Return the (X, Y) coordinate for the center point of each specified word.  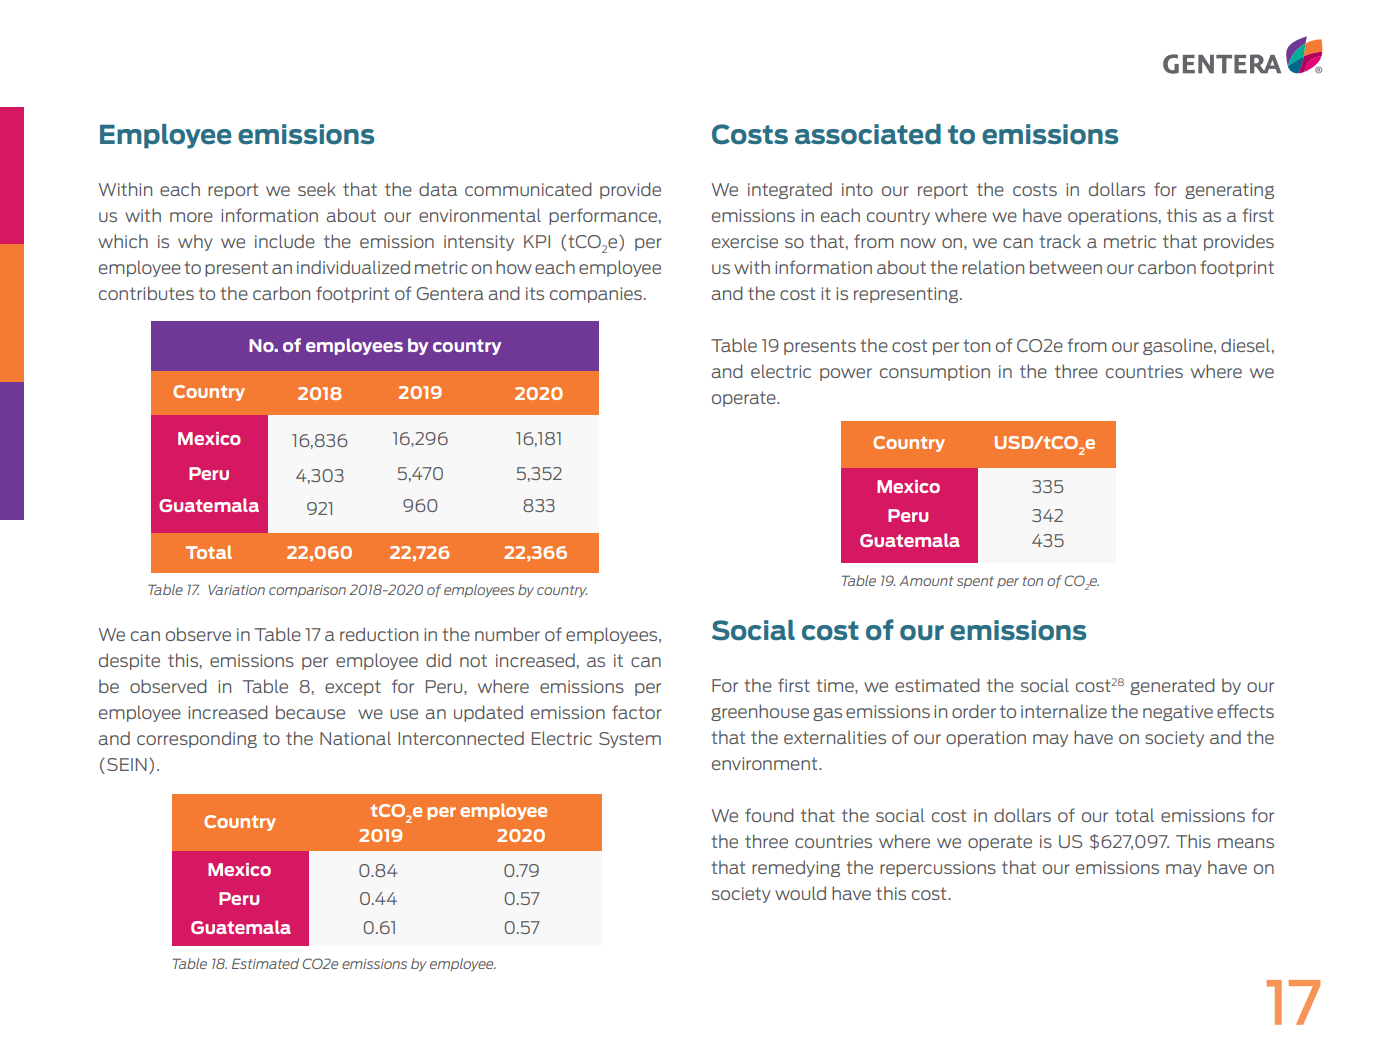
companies (596, 295)
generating (1229, 191)
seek (317, 189)
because (310, 712)
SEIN (127, 764)
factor (637, 712)
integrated (790, 190)
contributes (146, 293)
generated (1172, 686)
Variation (236, 590)
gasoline (1179, 346)
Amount (926, 581)
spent (975, 582)
